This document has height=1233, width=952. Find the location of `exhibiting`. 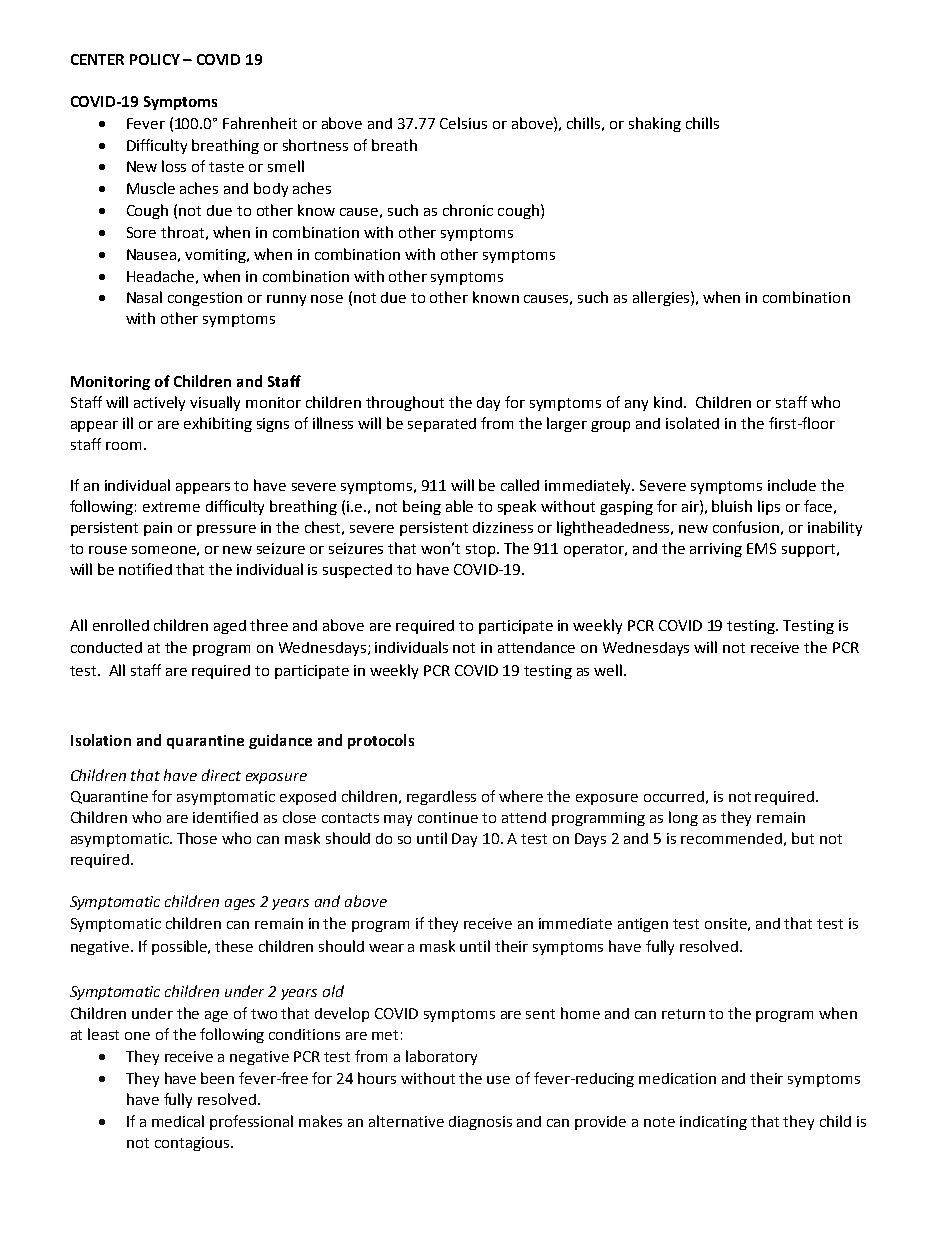

exhibiting is located at coordinates (218, 424).
